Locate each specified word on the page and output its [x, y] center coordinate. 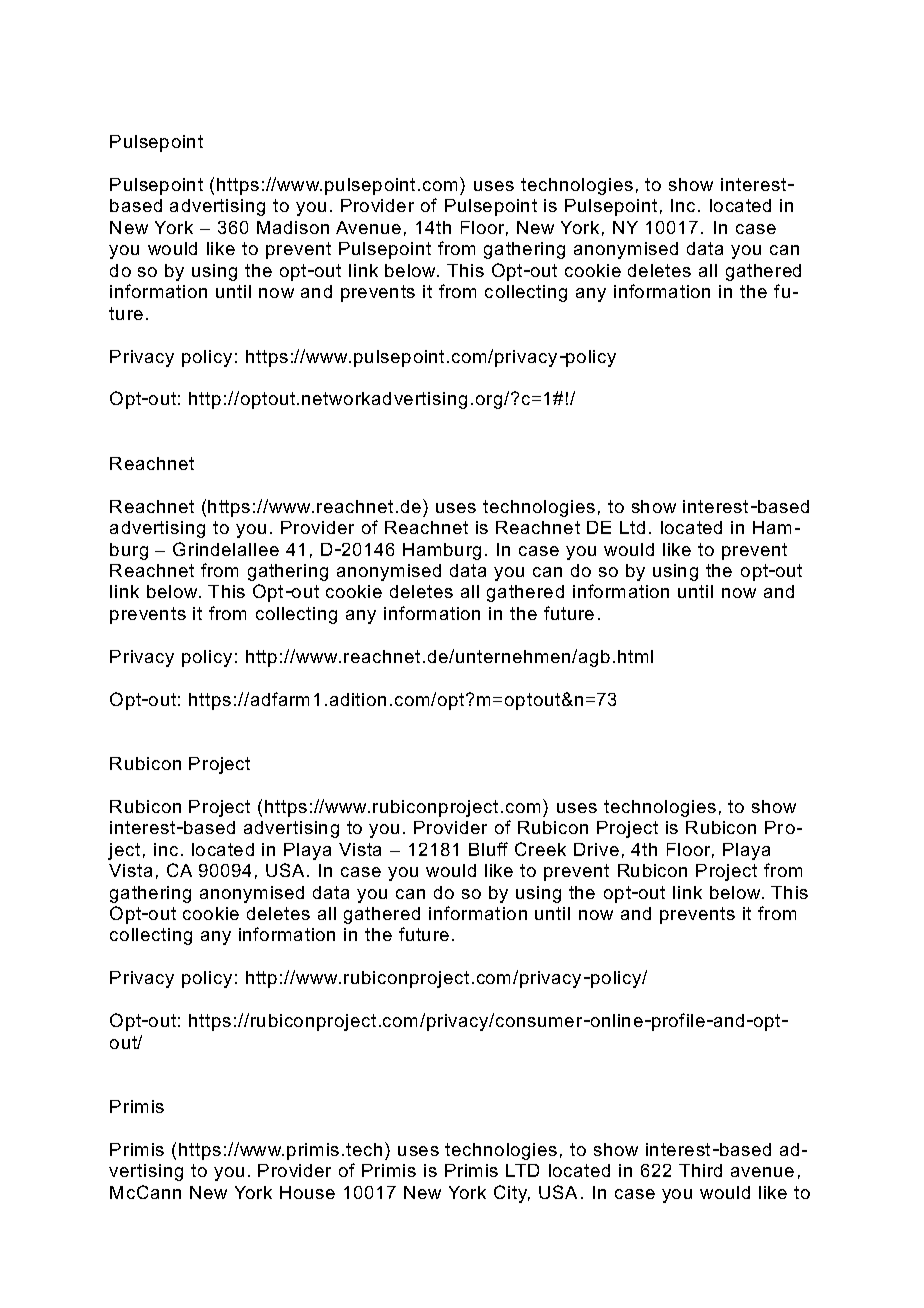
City [512, 1194]
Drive [596, 849]
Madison [293, 227]
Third [700, 1170]
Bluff [488, 849]
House [307, 1192]
